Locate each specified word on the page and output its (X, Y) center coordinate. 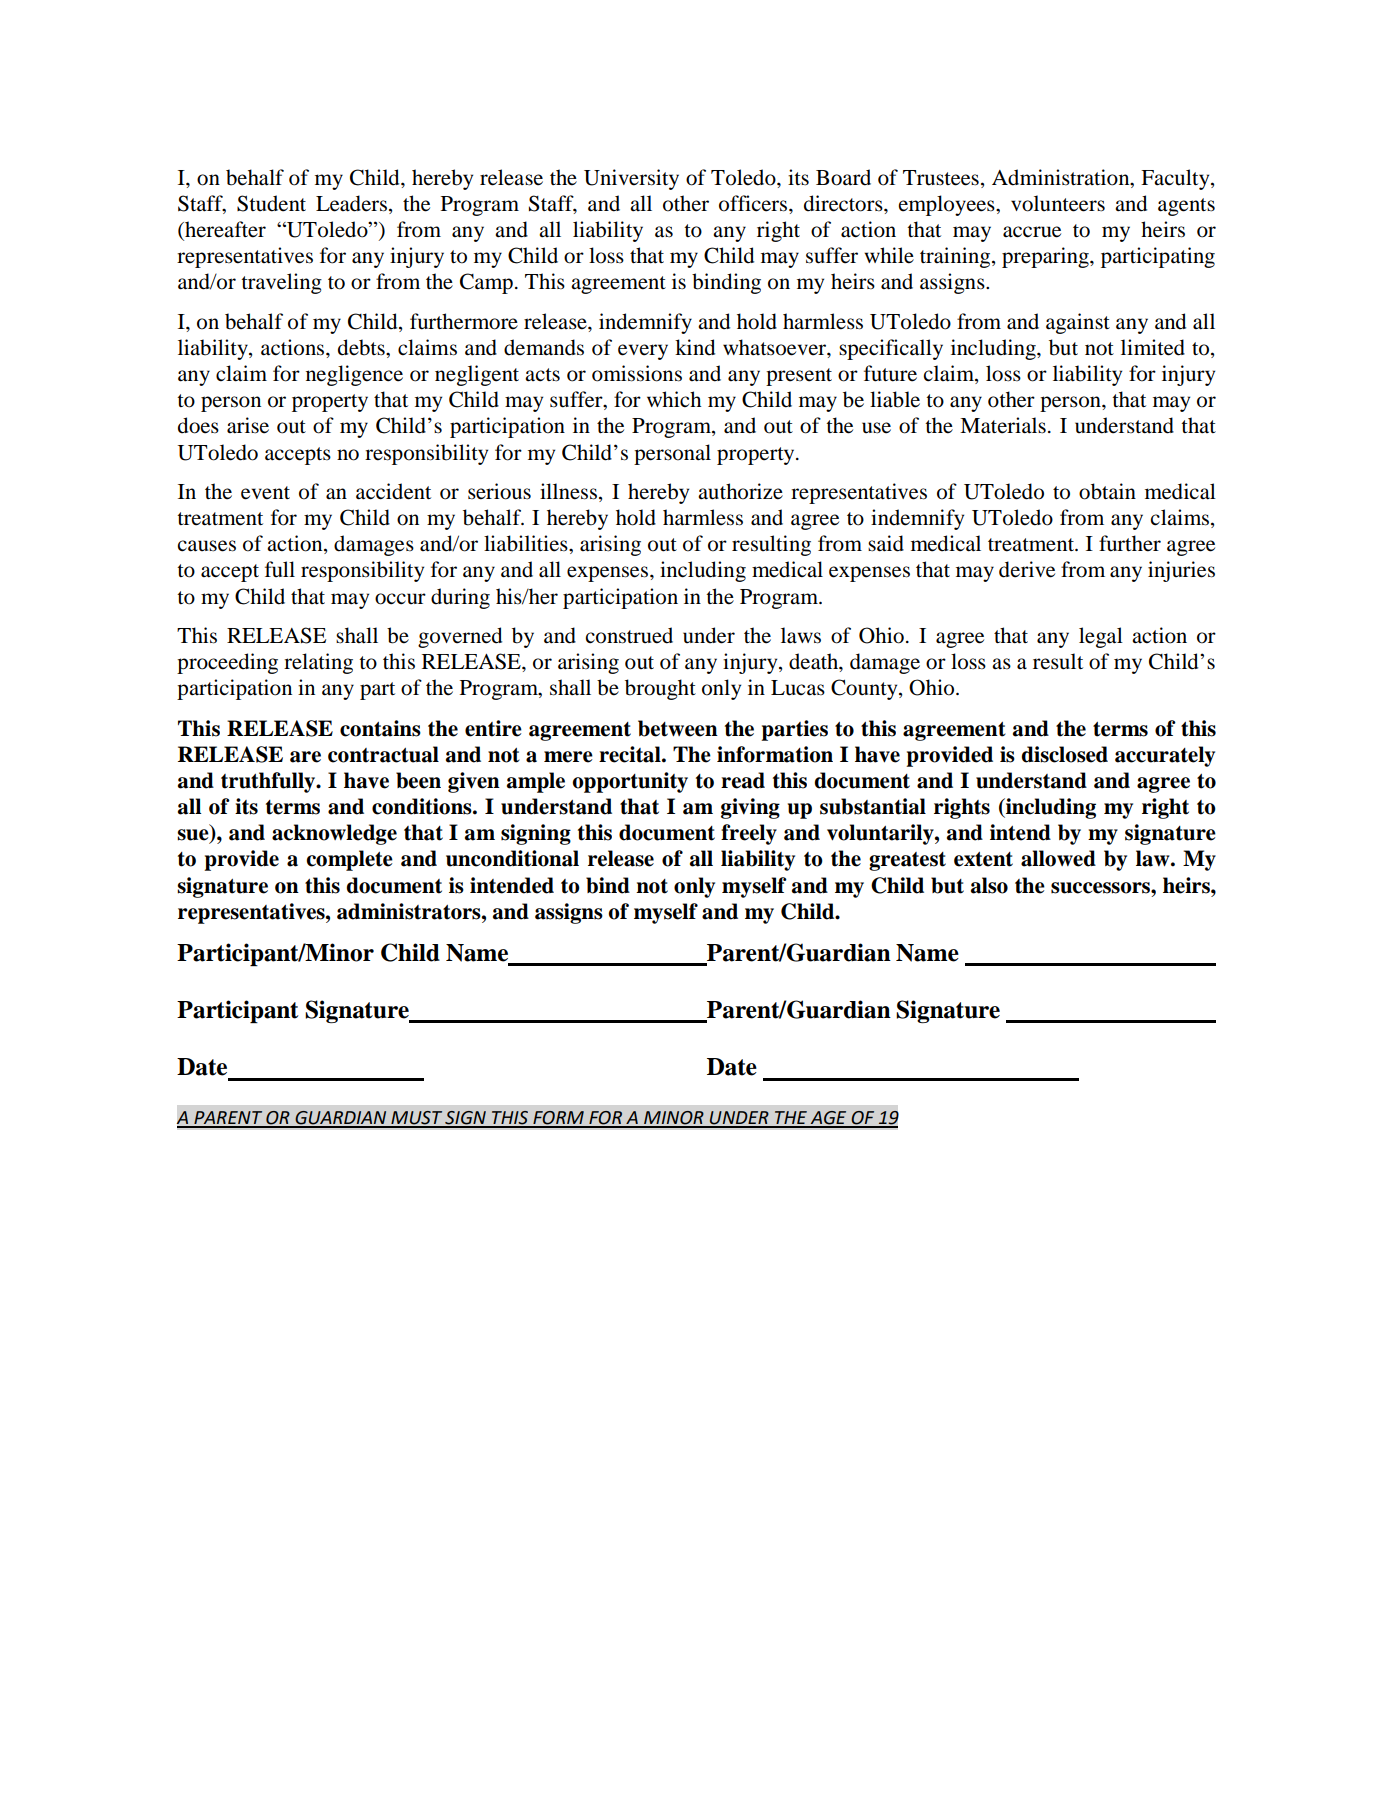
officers (754, 203)
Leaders (353, 204)
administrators (410, 911)
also (989, 885)
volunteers (1058, 203)
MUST (416, 1119)
